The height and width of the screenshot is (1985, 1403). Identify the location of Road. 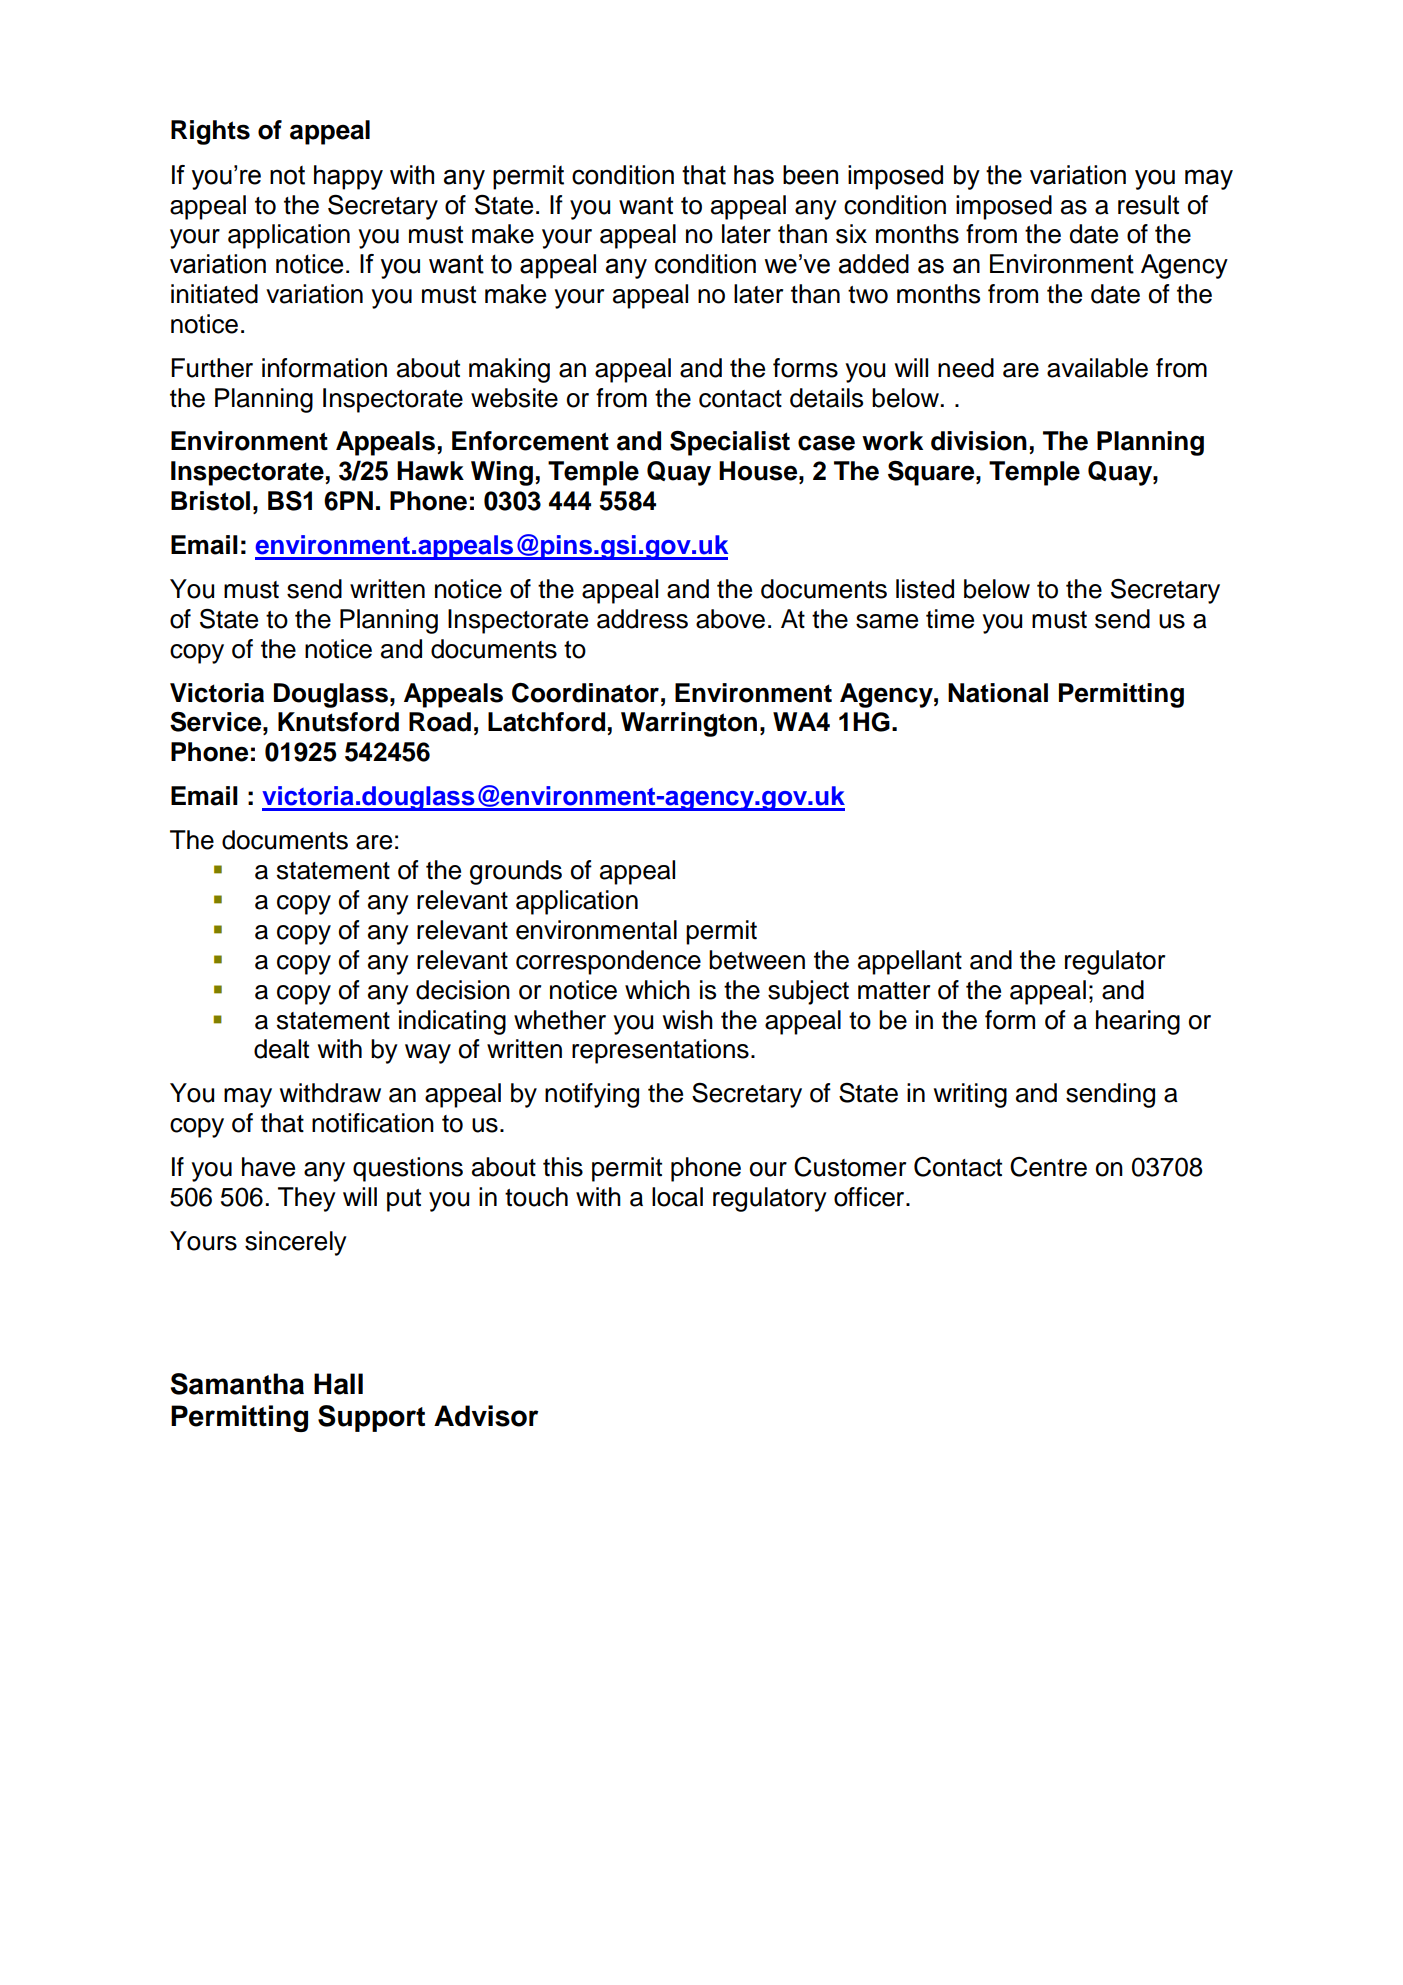
(440, 722).
